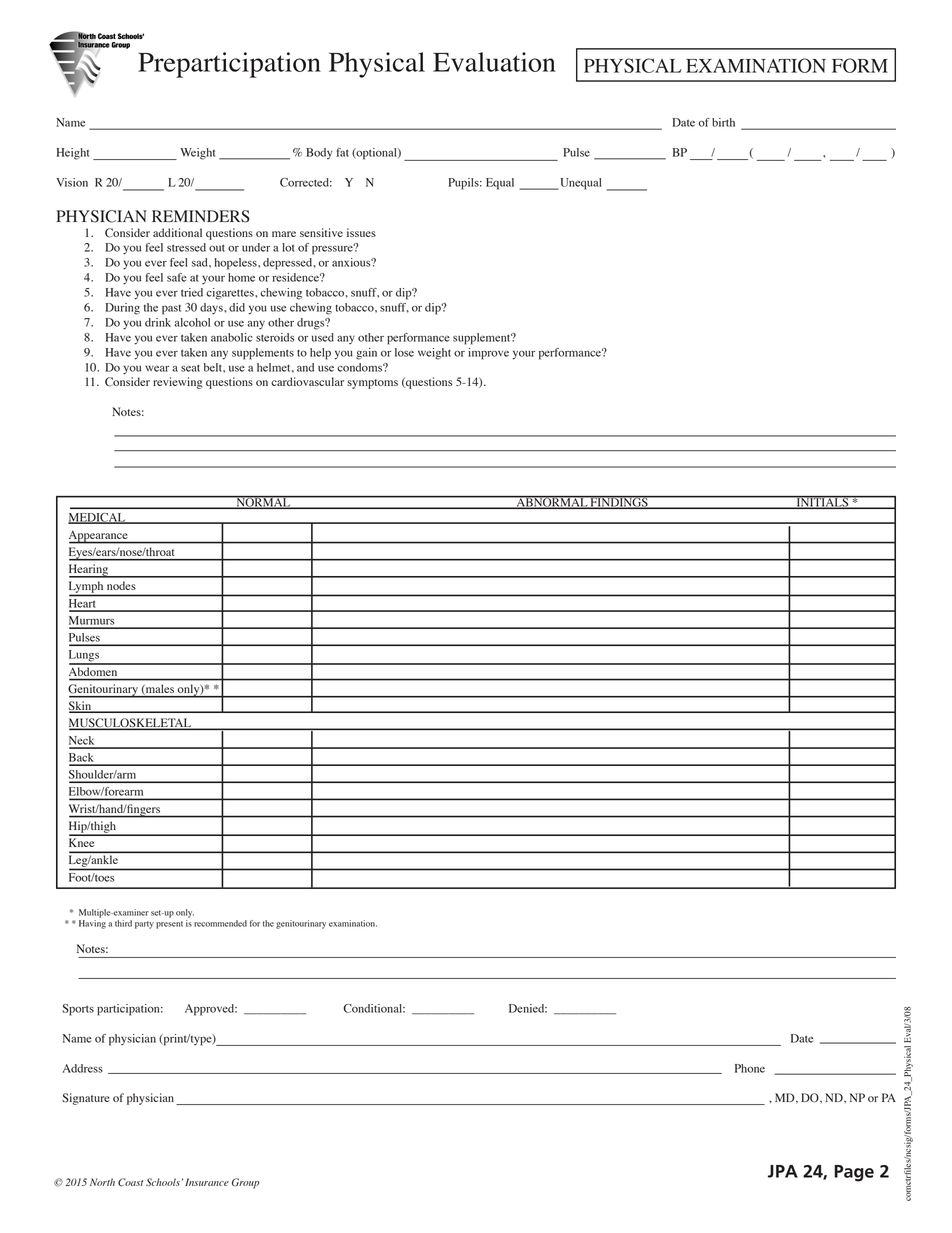 The image size is (952, 1233). I want to click on Phone, so click(750, 1068).
